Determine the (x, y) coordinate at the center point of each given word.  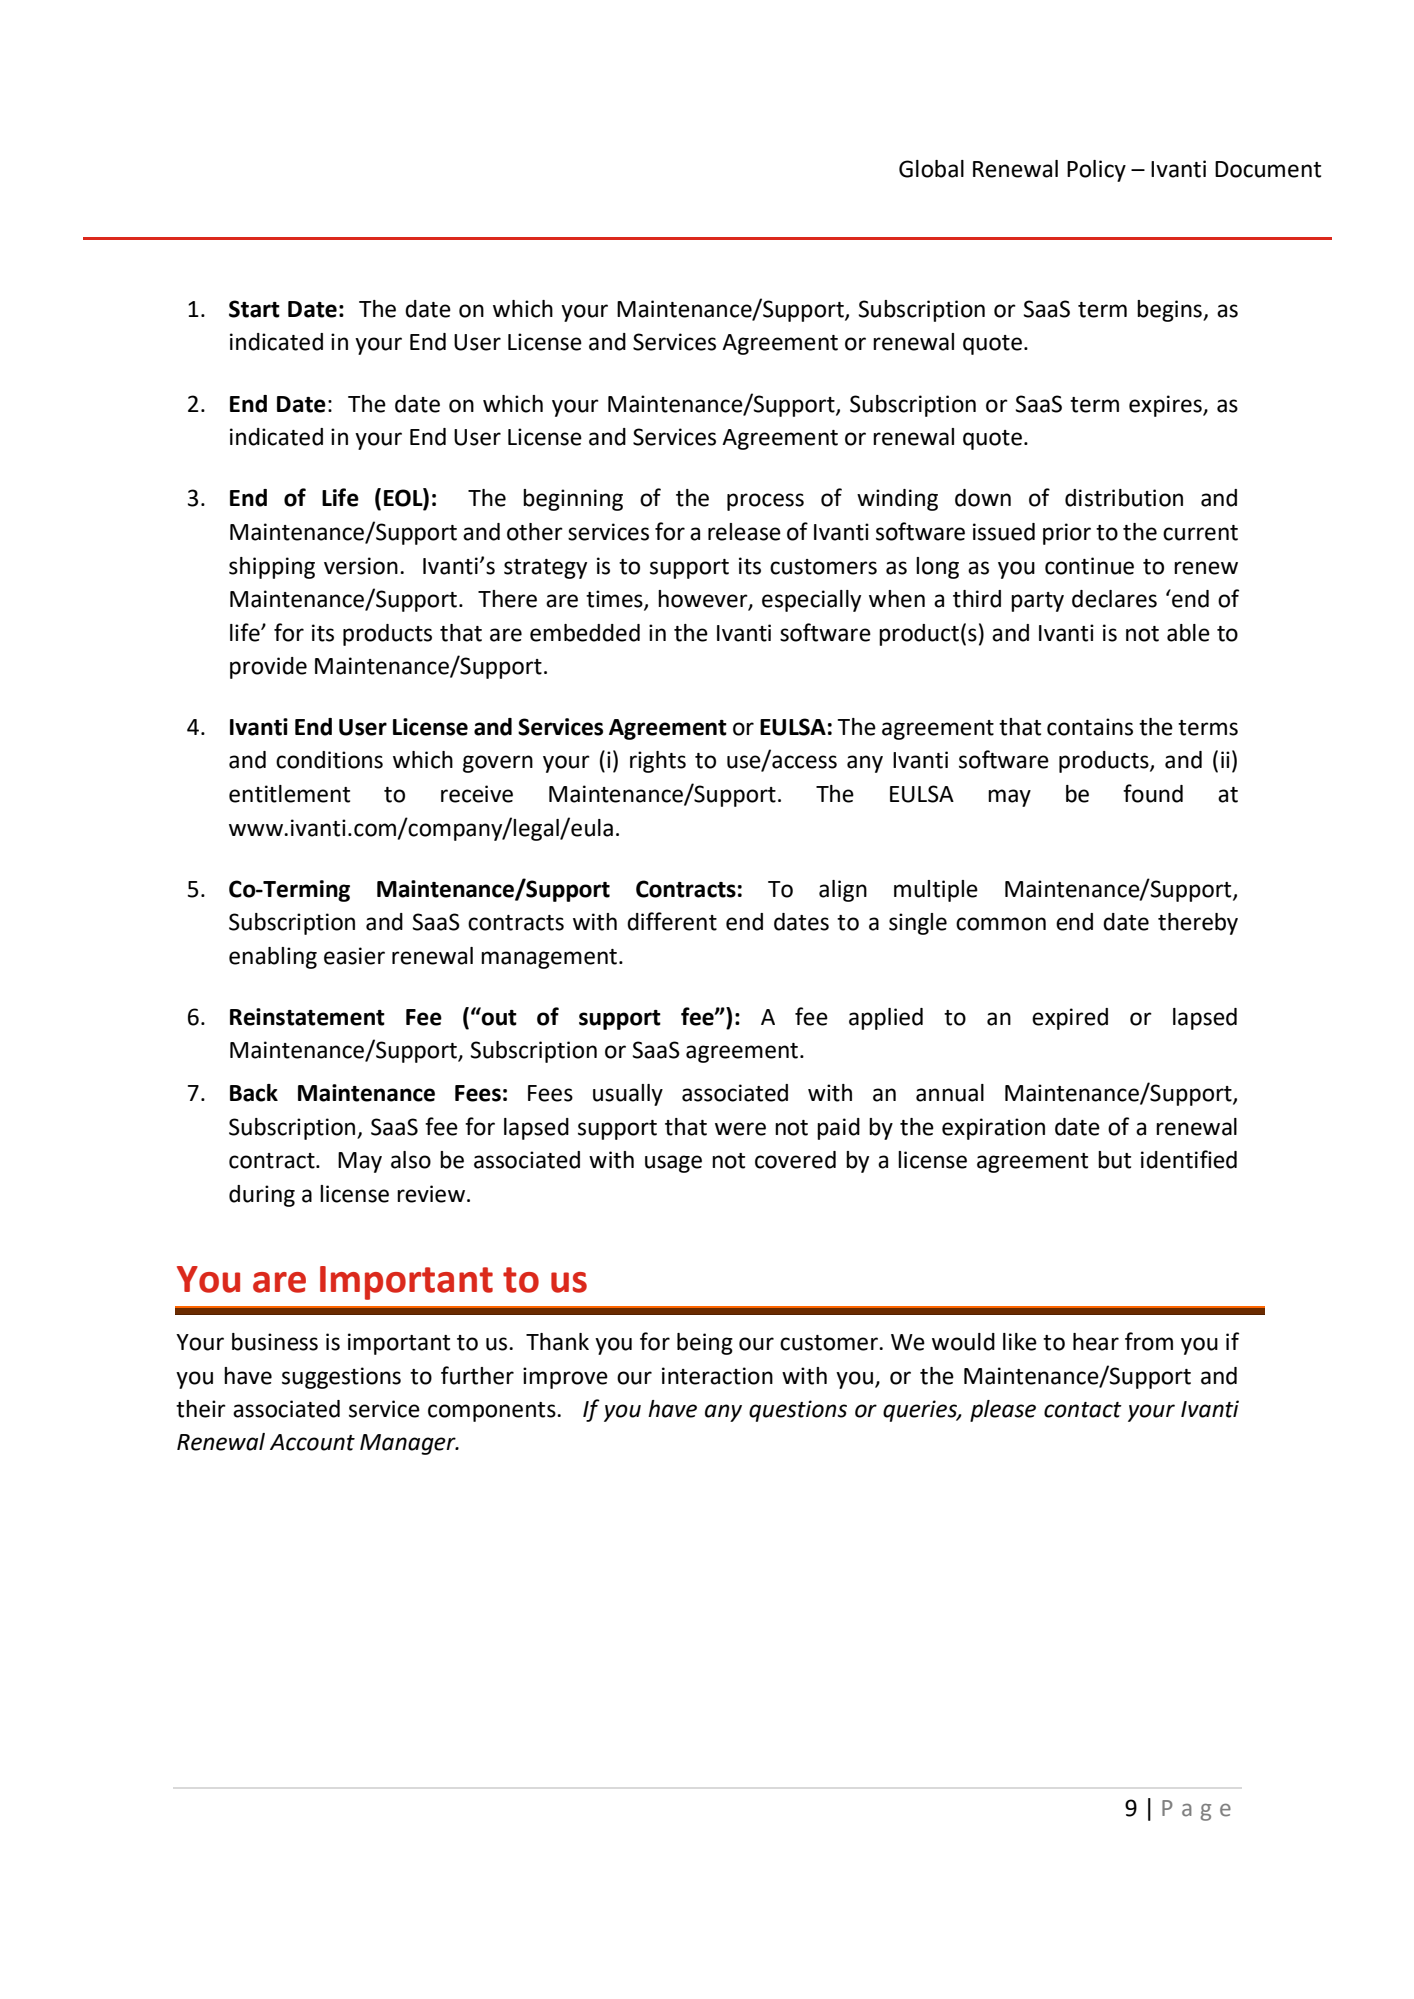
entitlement (289, 794)
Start (254, 309)
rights (658, 762)
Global (931, 169)
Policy (1096, 171)
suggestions (341, 1378)
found (1153, 793)
